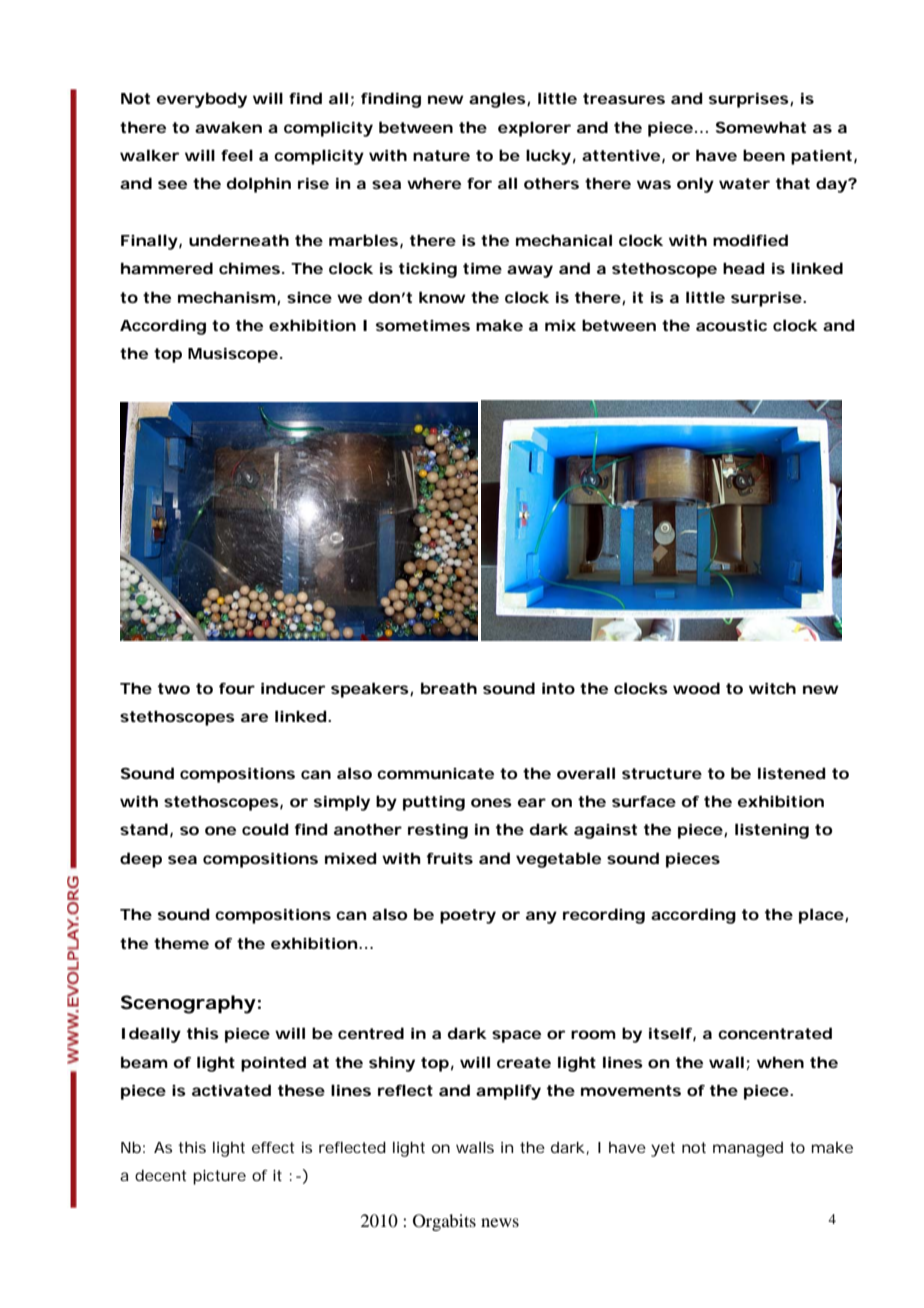 This screenshot has width=924, height=1308. Describe the element at coordinates (662, 773) in the screenshot. I see `structure` at that location.
